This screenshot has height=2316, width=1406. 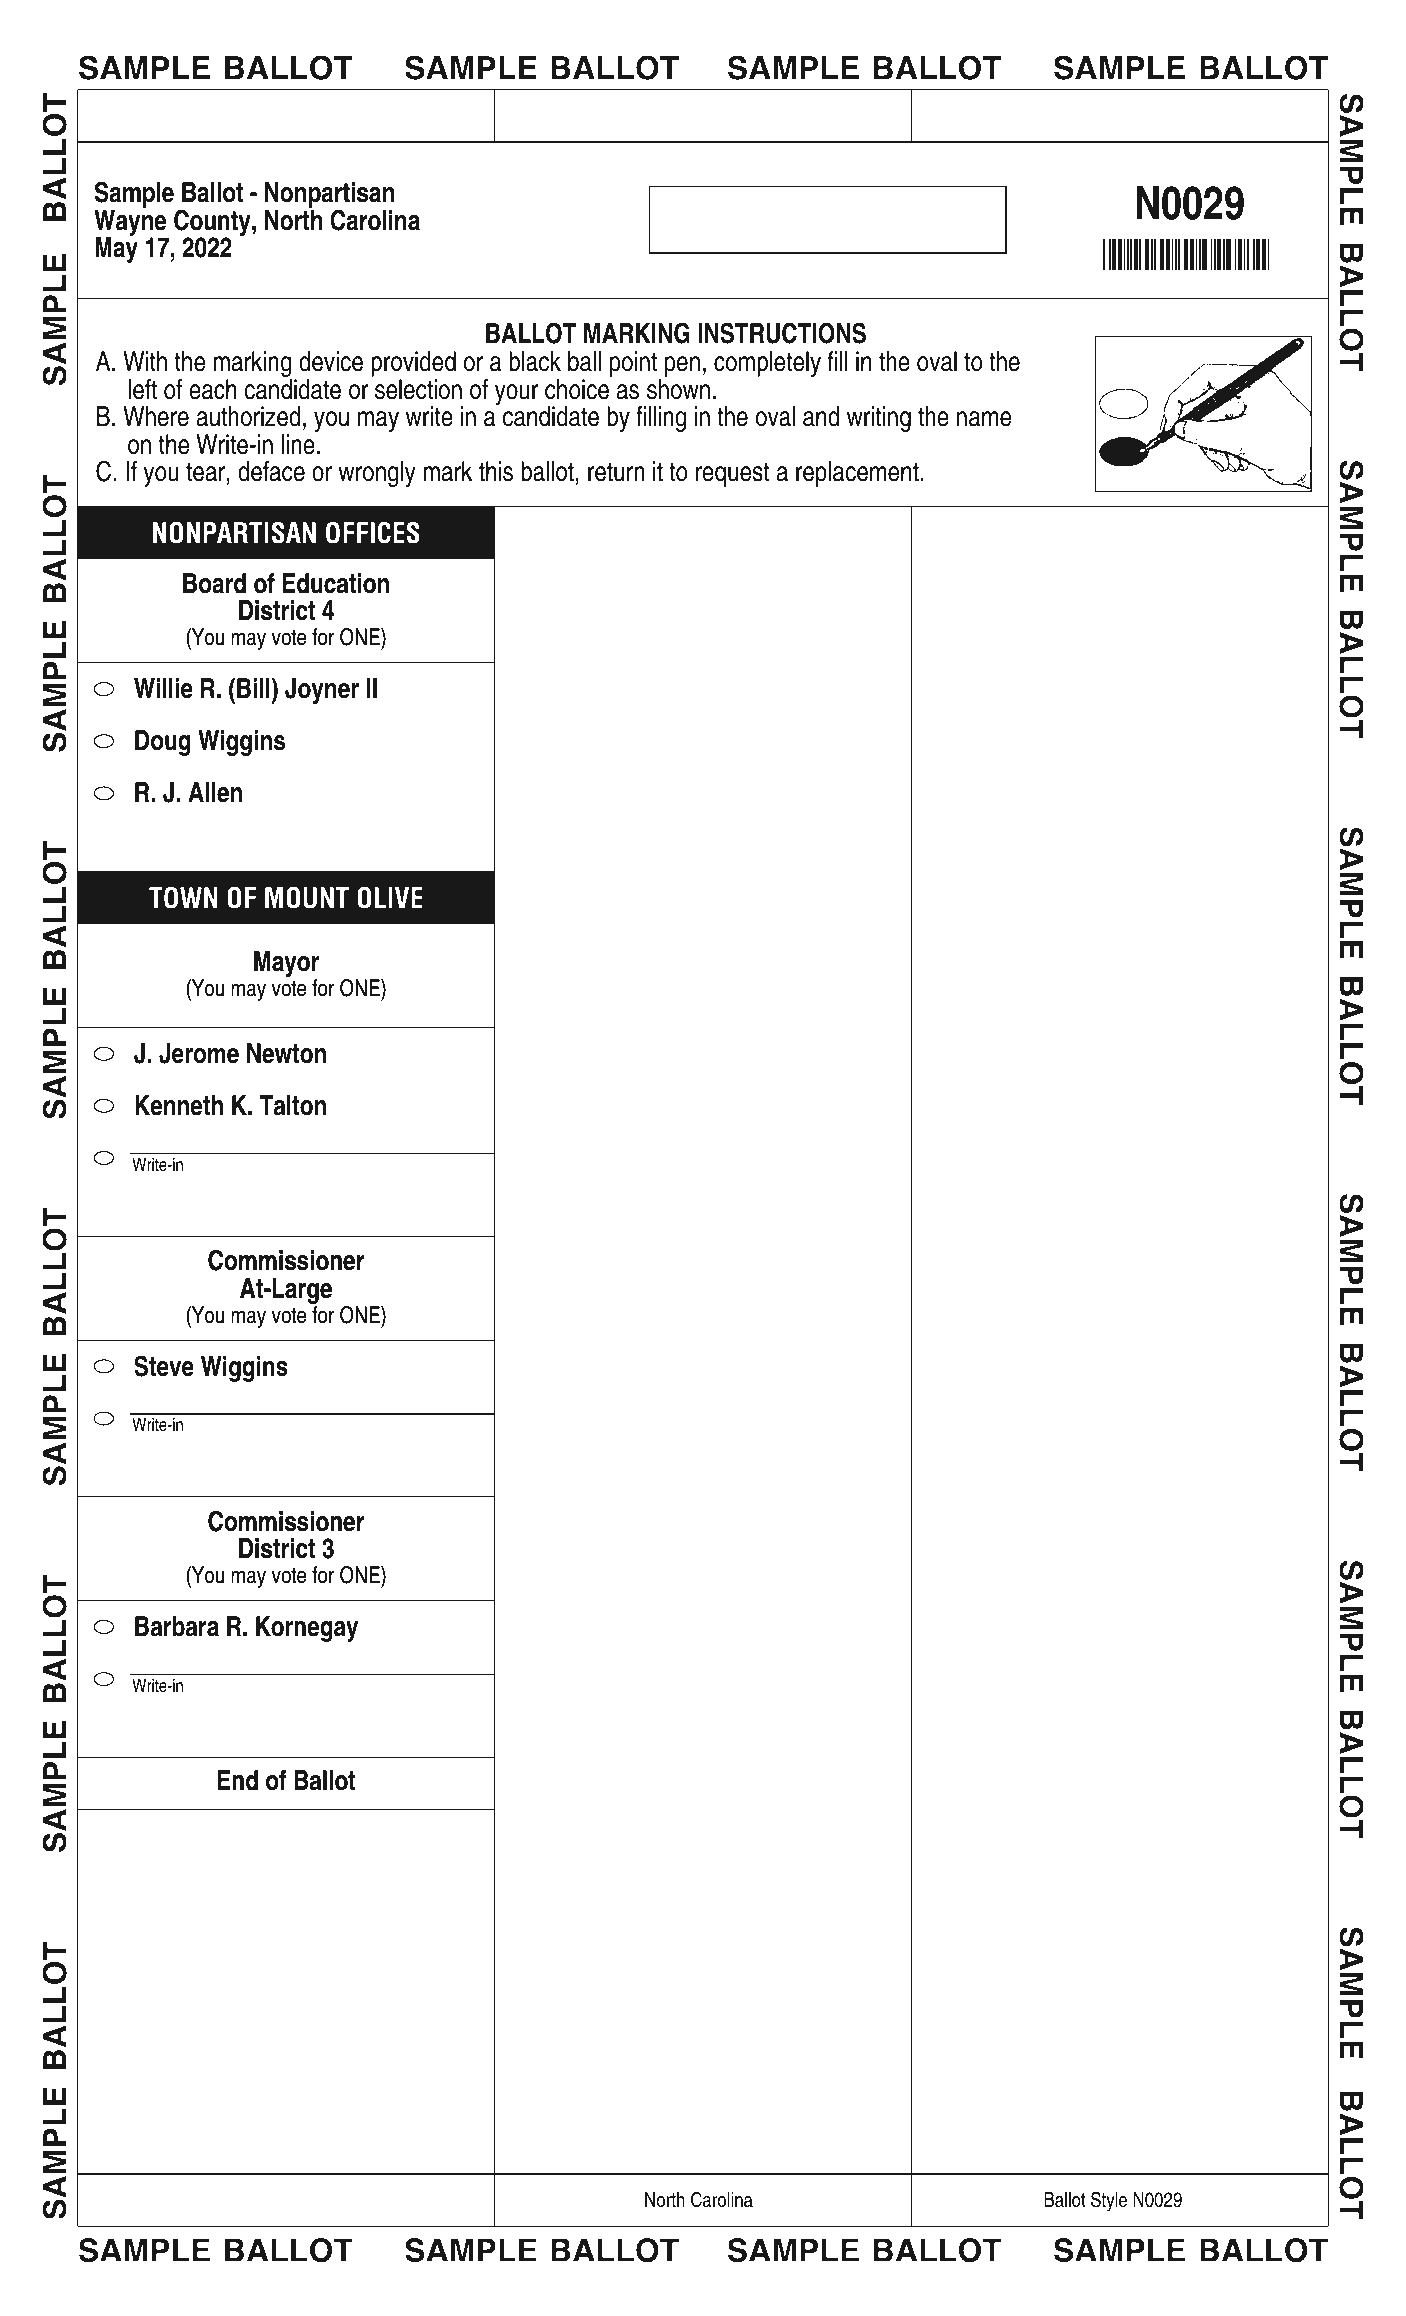 What do you see at coordinates (131, 224) in the screenshot?
I see `Wayne` at bounding box center [131, 224].
